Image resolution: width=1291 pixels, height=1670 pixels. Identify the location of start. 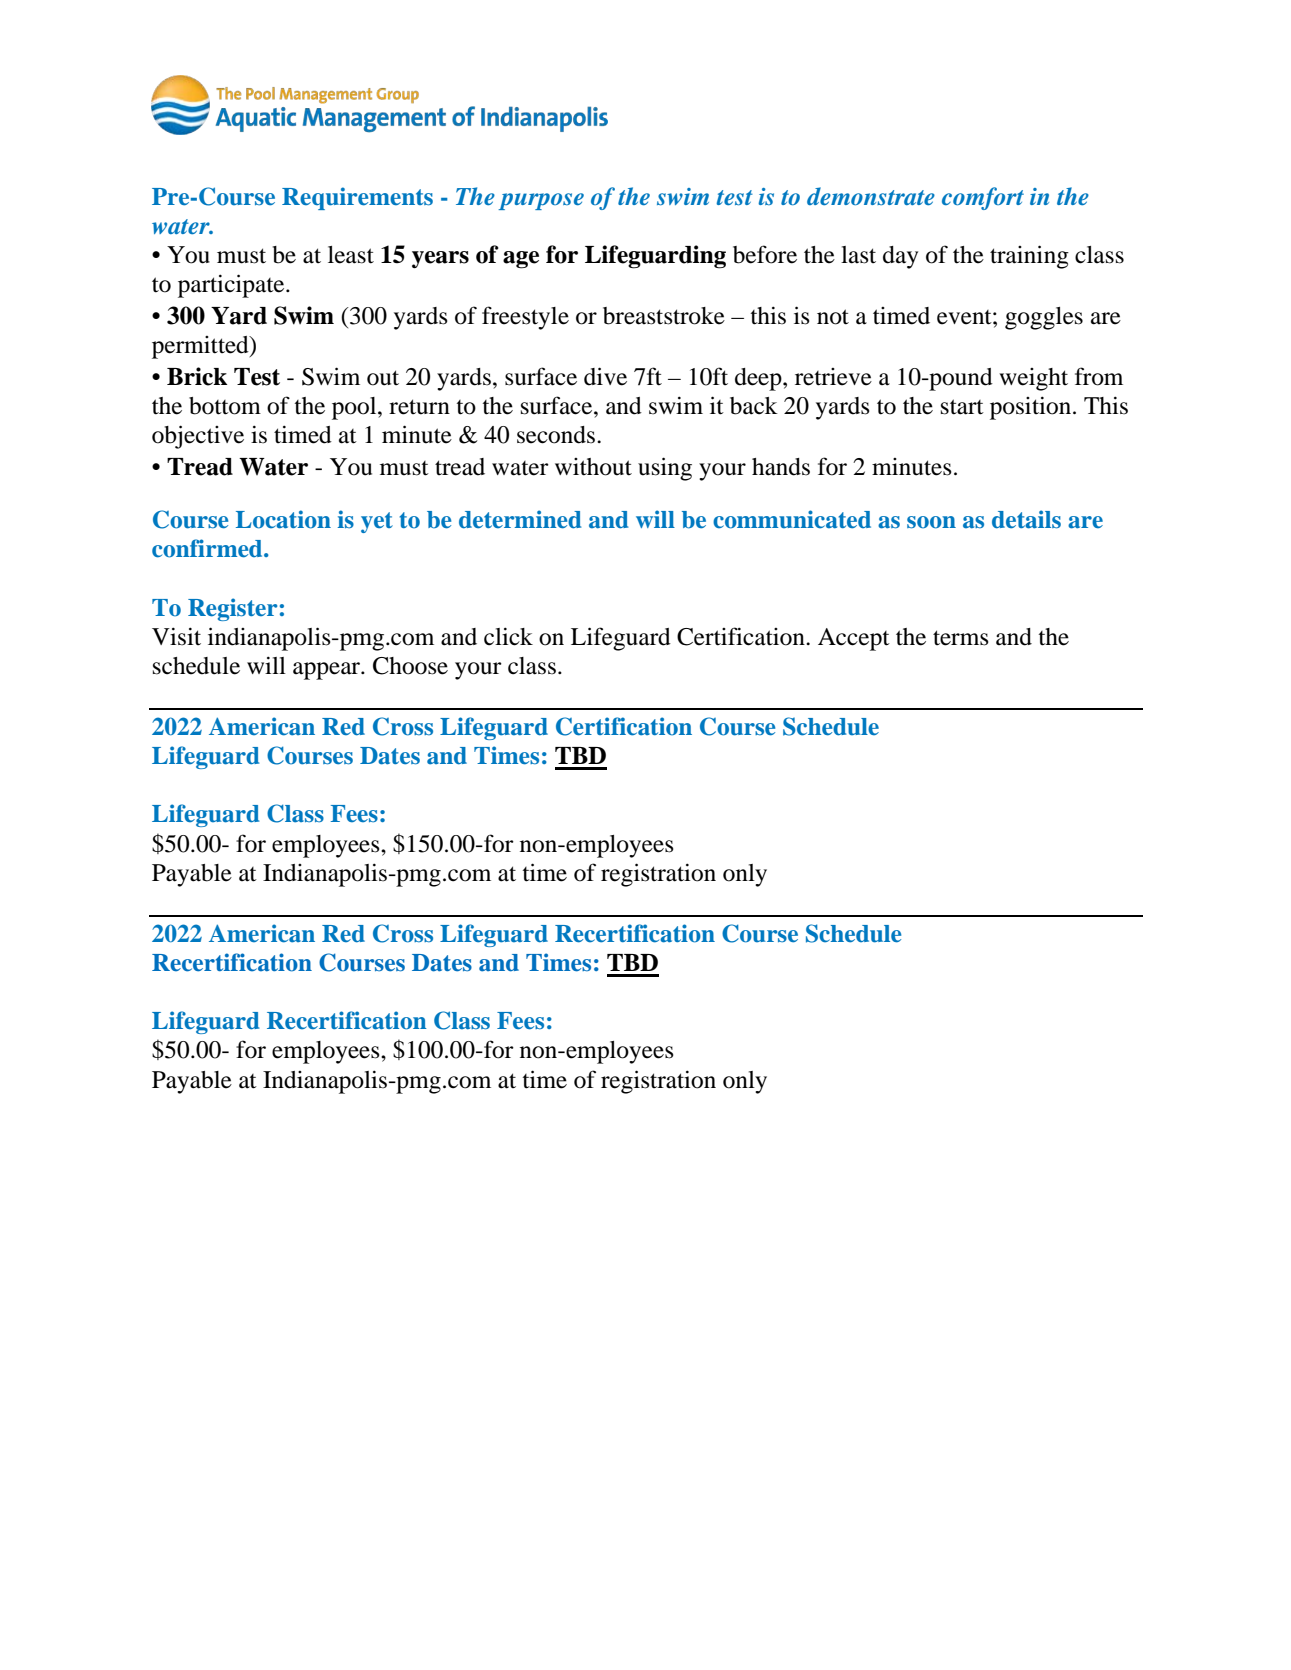
(962, 407).
